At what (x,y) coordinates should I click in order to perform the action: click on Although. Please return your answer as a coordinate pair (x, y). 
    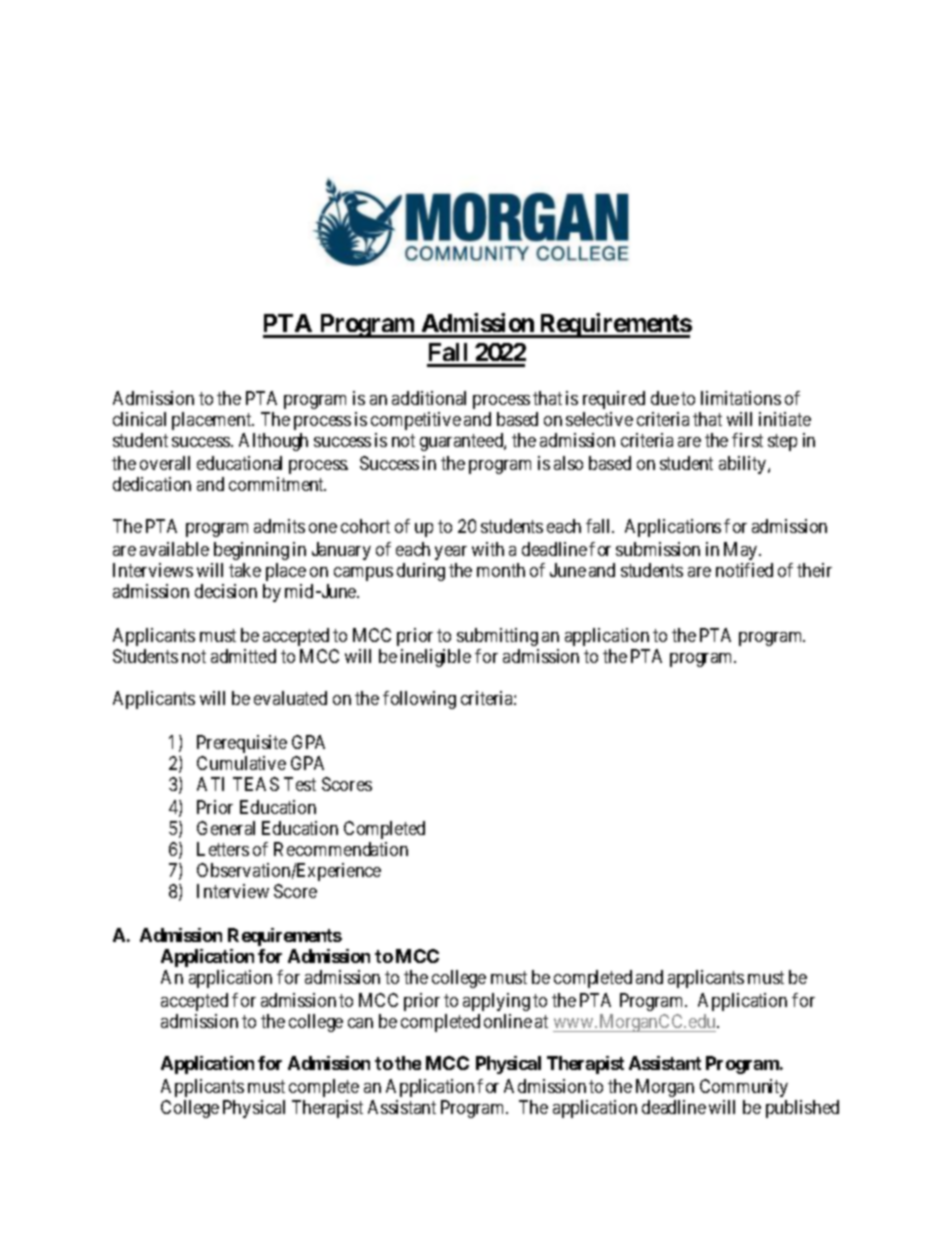
    Looking at the image, I should click on (273, 442).
